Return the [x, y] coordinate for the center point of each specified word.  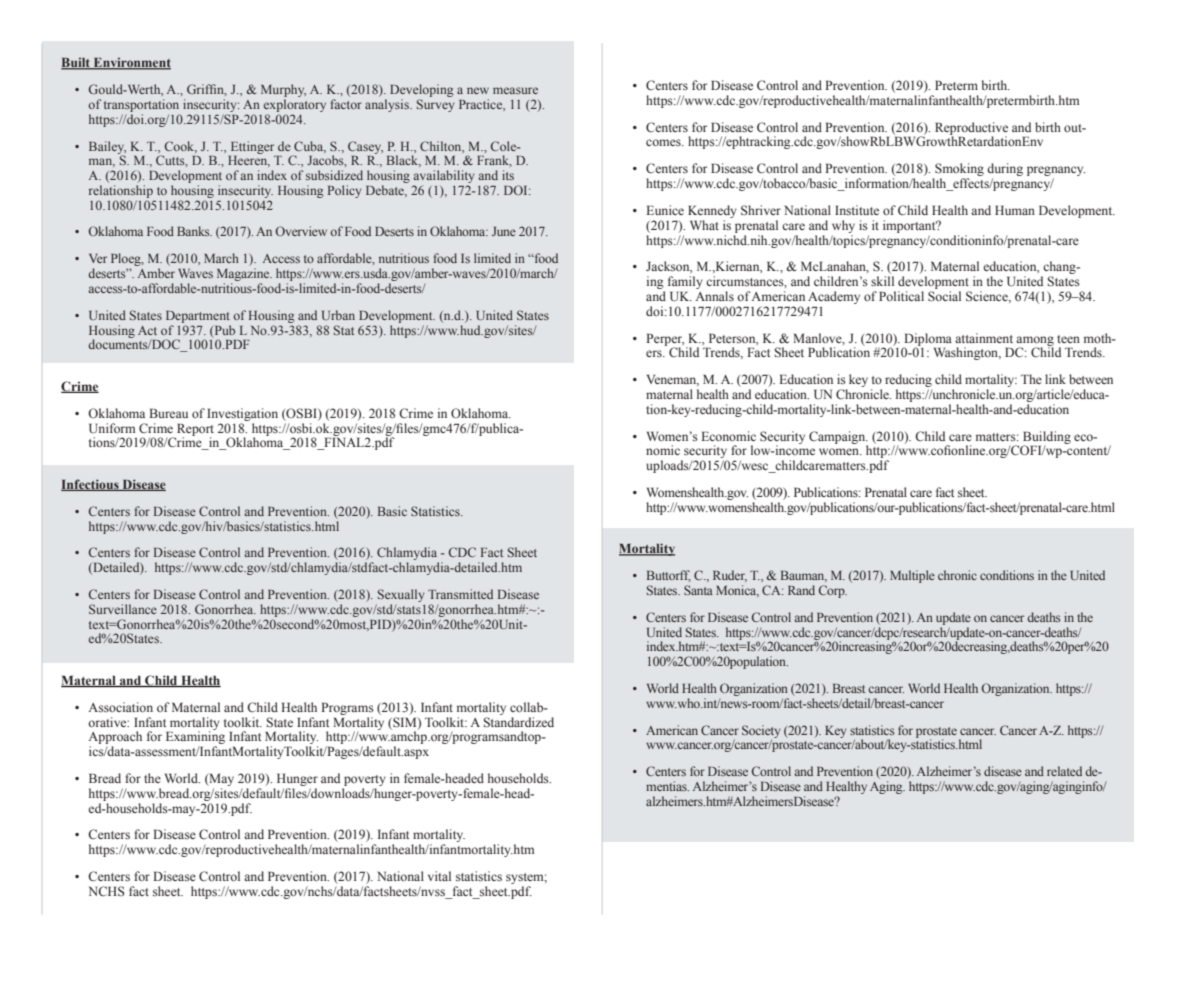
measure [515, 90]
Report [195, 430]
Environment [131, 63]
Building [1047, 438]
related [1064, 771]
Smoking [958, 171]
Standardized [519, 722]
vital [439, 876]
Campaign [838, 438]
